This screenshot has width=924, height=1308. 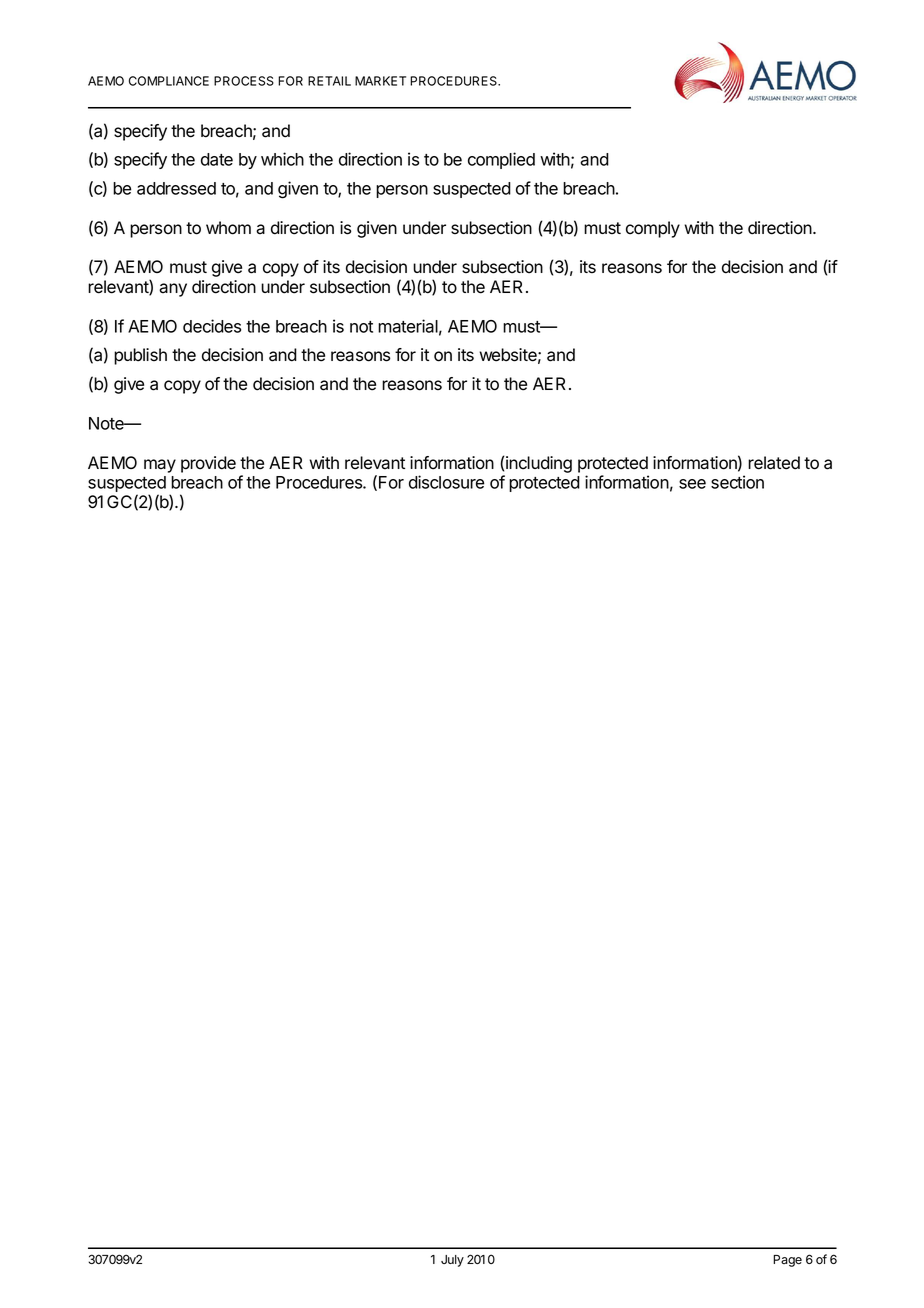 I want to click on see, so click(x=692, y=484).
